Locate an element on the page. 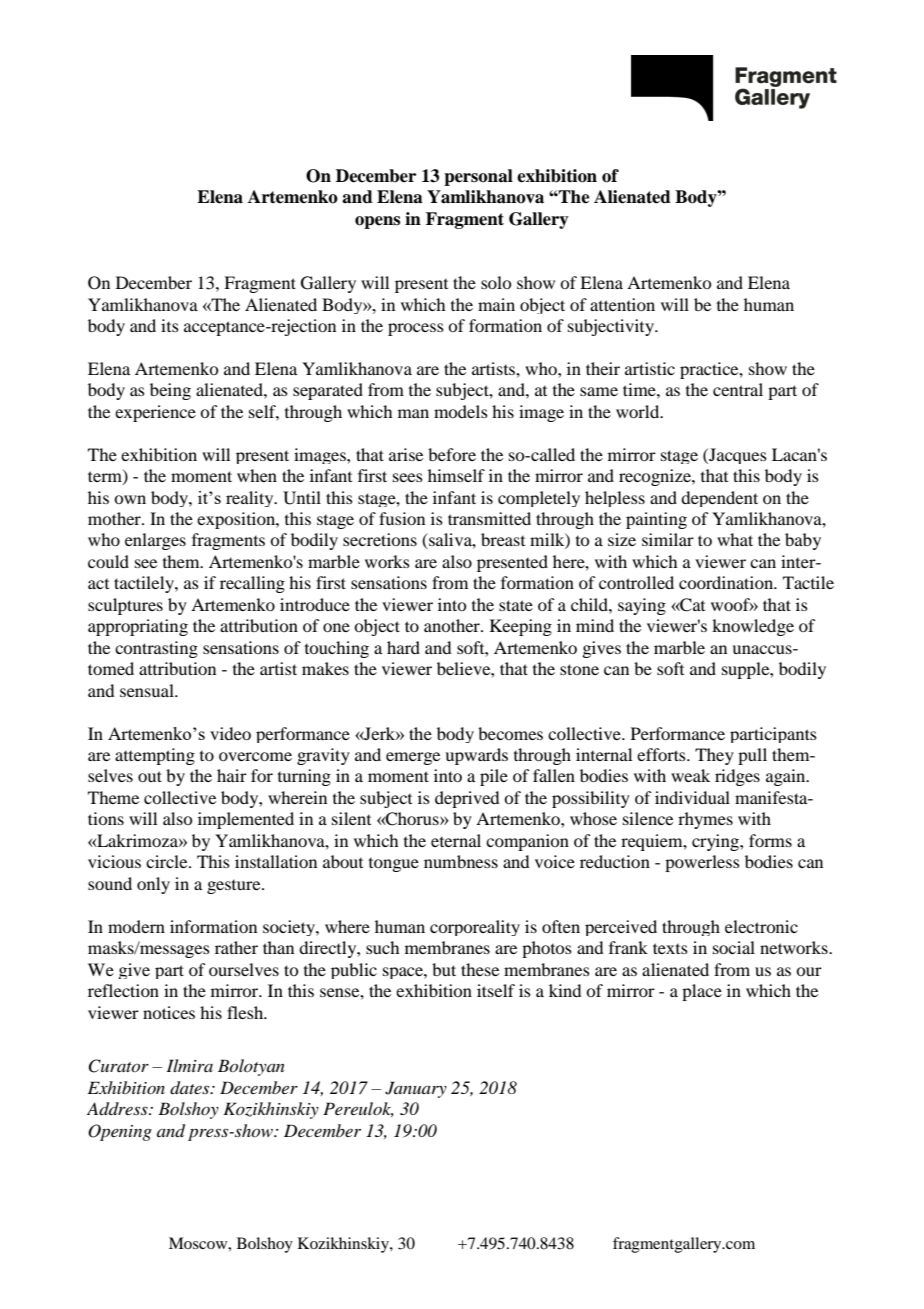 The width and height of the document is (924, 1309). another is located at coordinates (453, 625).
